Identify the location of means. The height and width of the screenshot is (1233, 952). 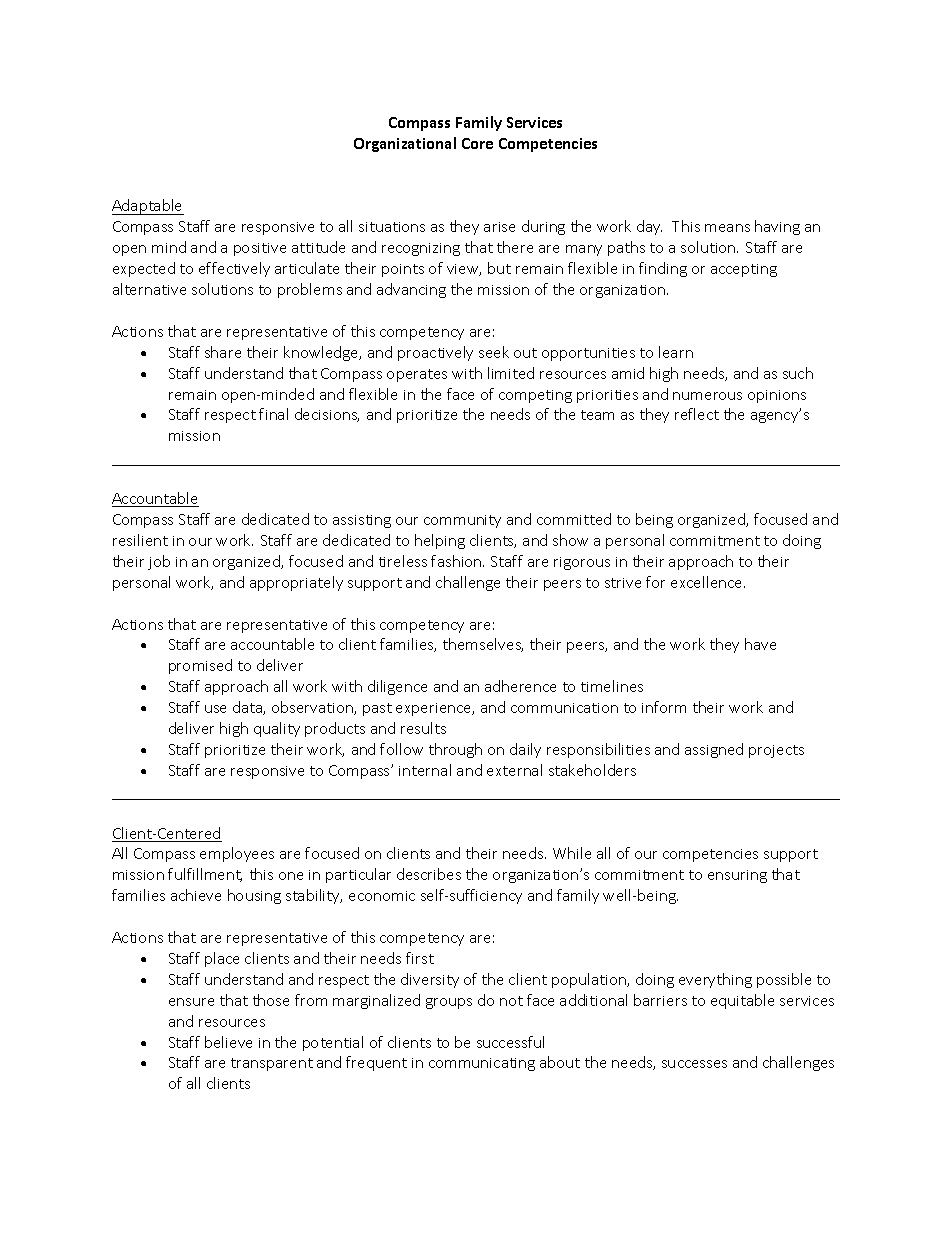
(727, 228).
